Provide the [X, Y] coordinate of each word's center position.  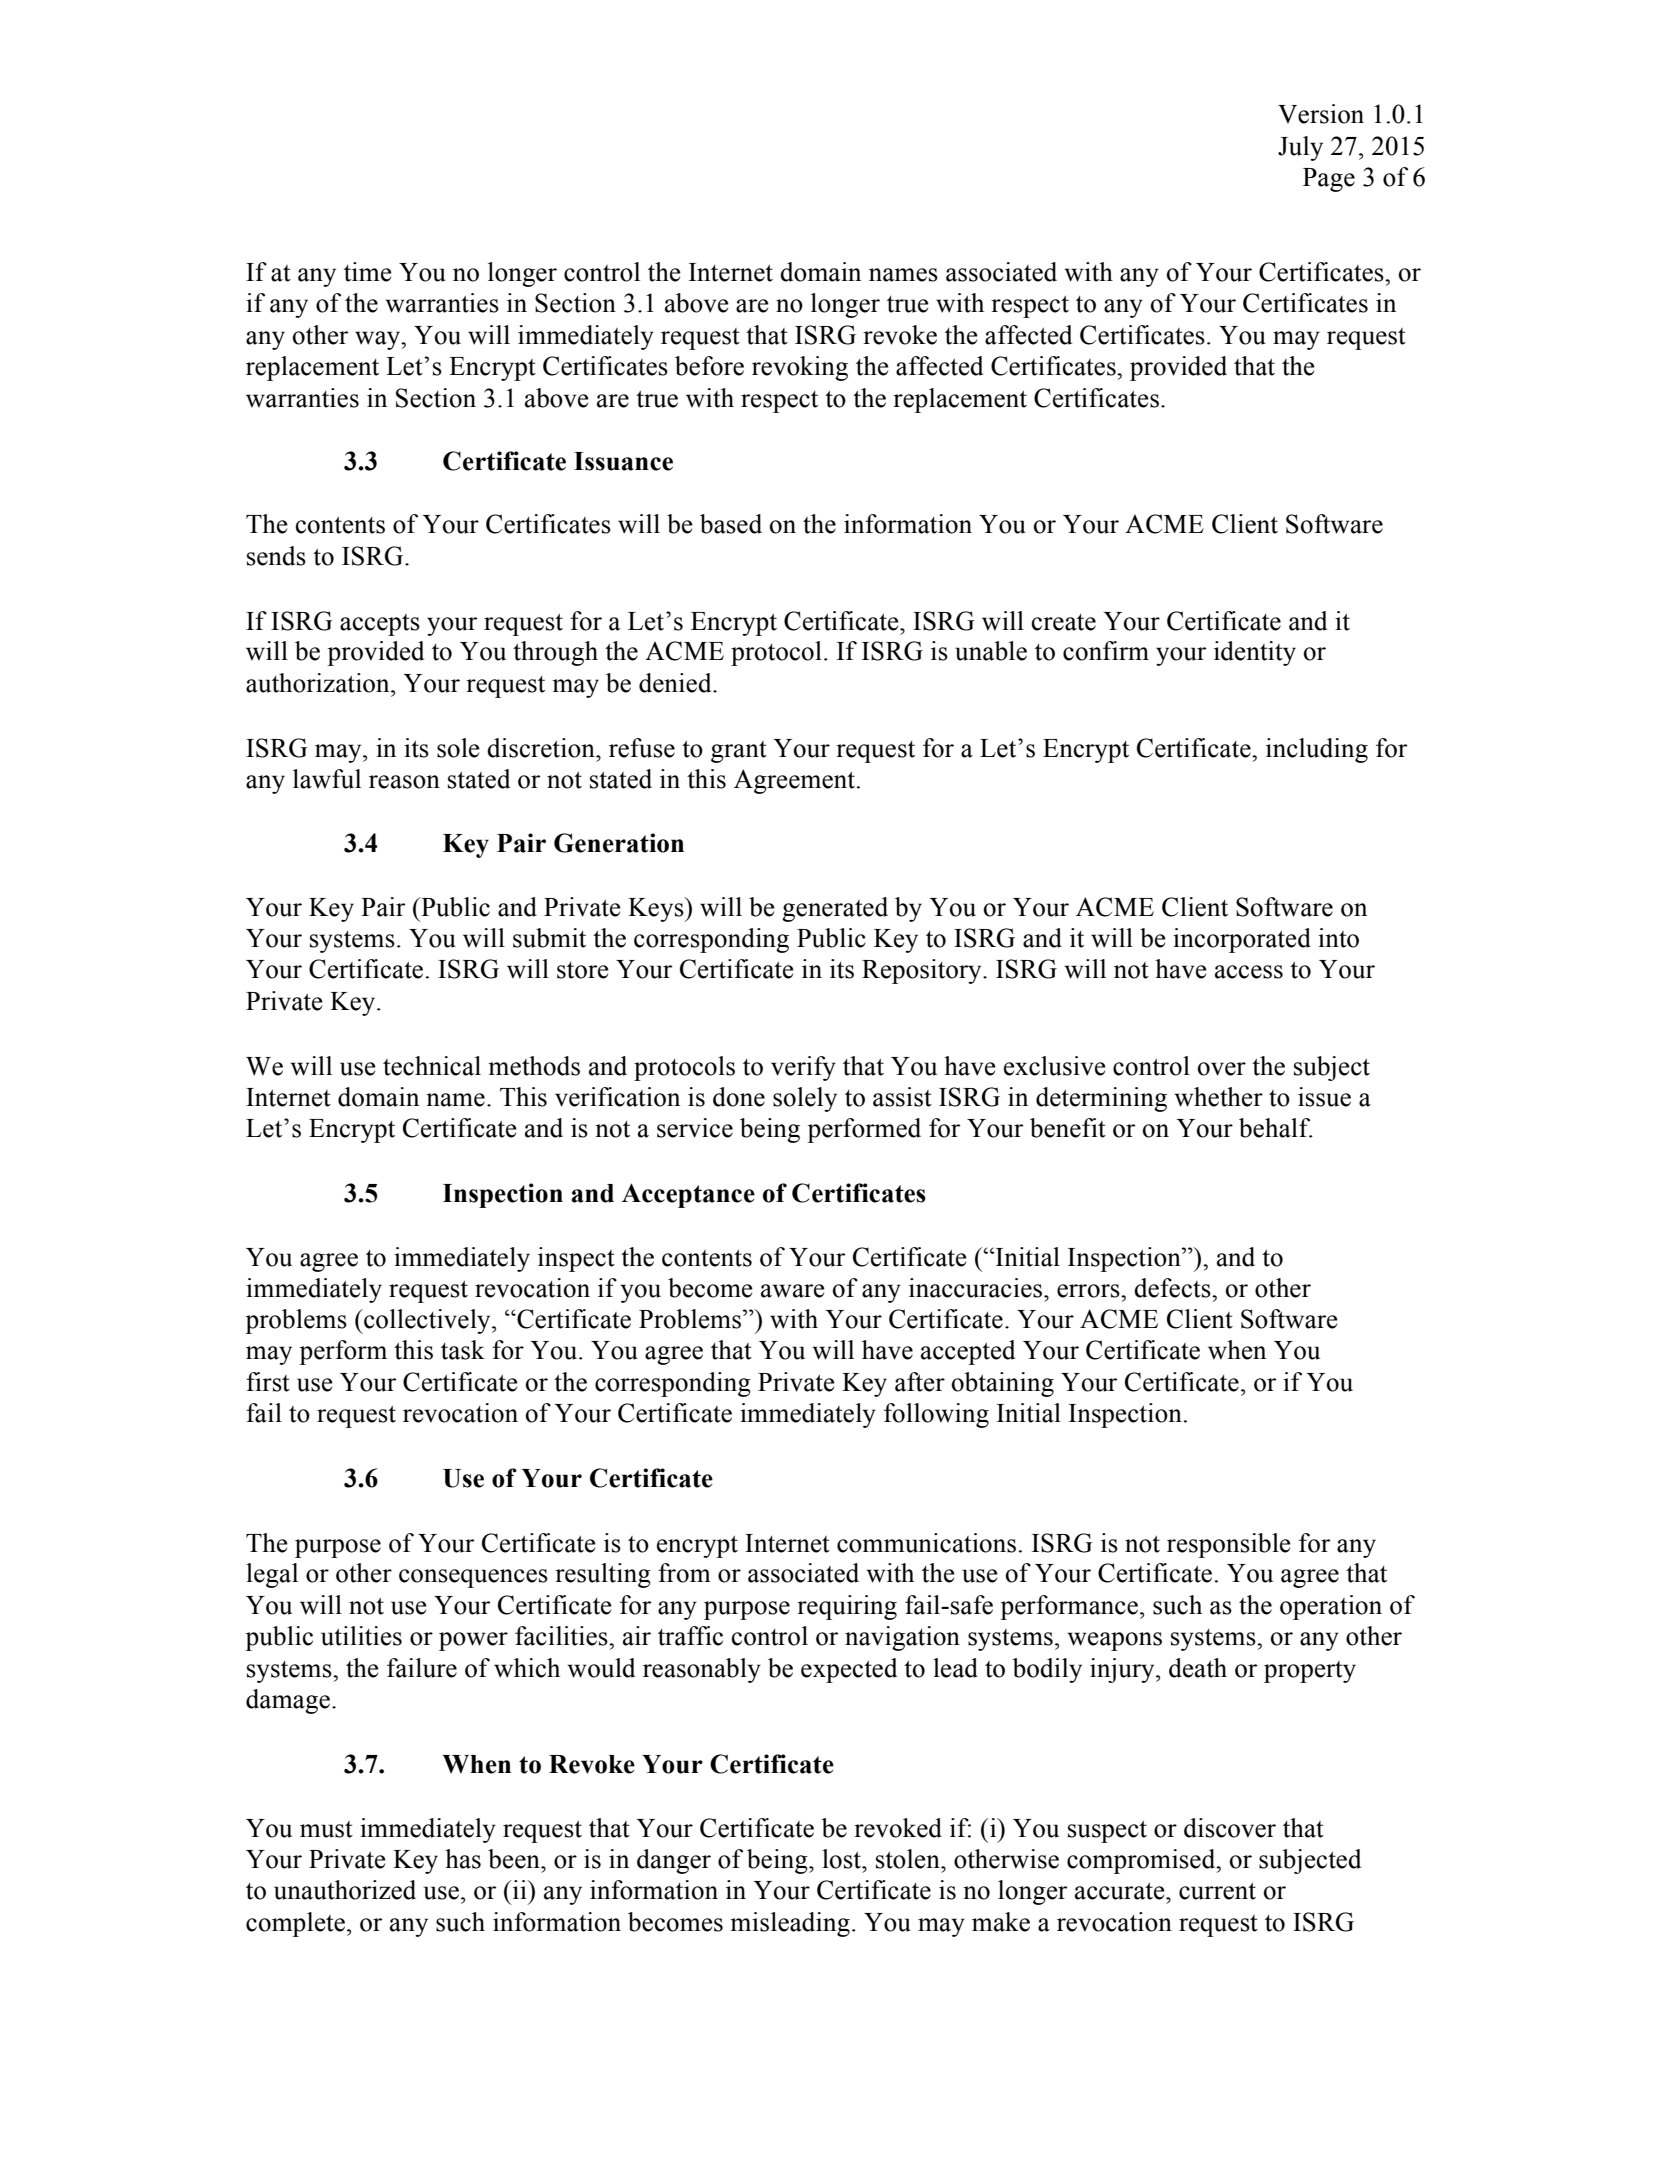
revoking [800, 368]
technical [432, 1066]
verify [803, 1068]
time [368, 272]
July [1300, 148]
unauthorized [345, 1890]
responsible [1229, 1545]
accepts [380, 625]
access [1249, 972]
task [463, 1350]
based [731, 524]
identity [1255, 653]
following [936, 1415]
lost [843, 1859]
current [1217, 1891]
